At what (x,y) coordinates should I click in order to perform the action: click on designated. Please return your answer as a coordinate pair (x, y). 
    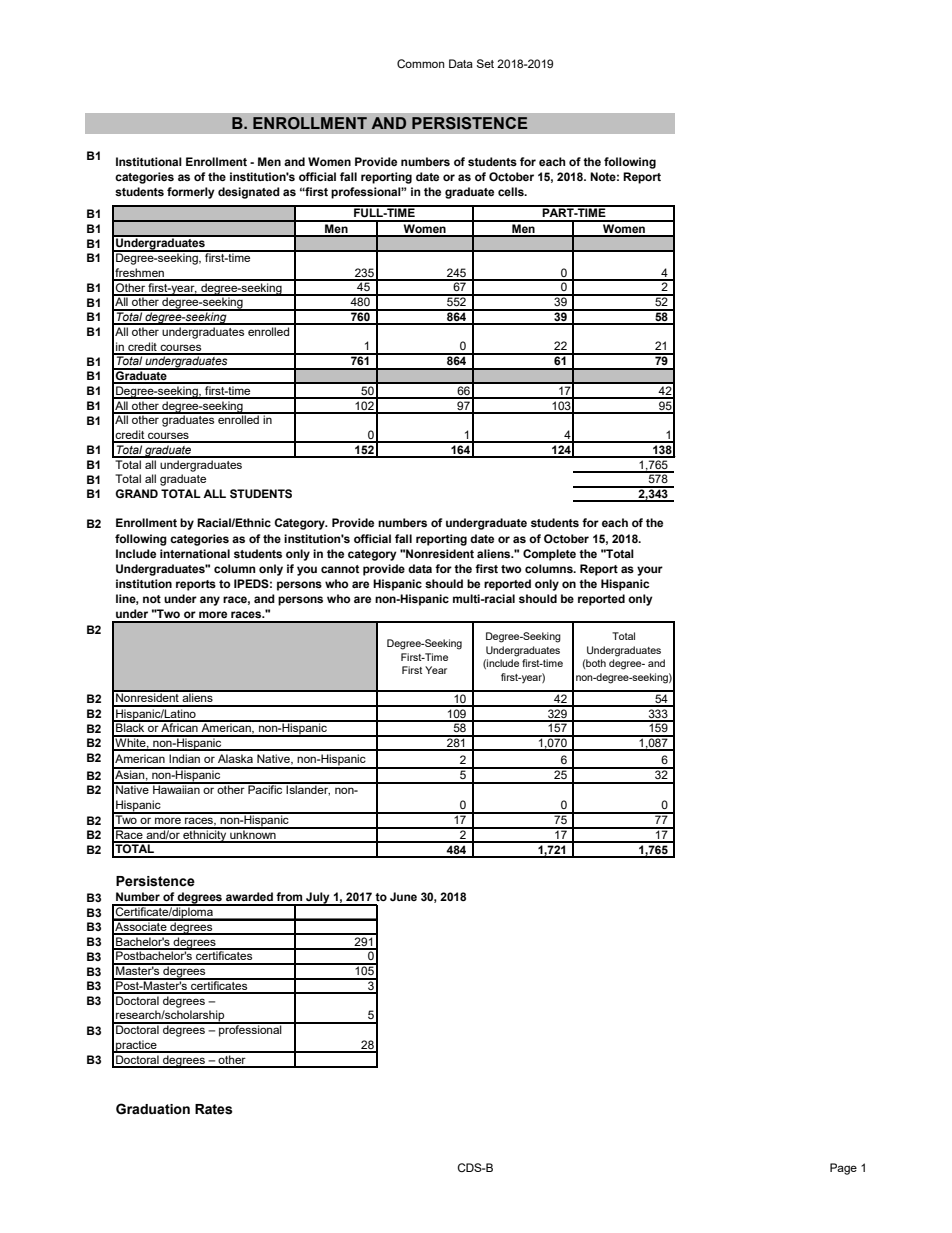
    Looking at the image, I should click on (249, 193).
